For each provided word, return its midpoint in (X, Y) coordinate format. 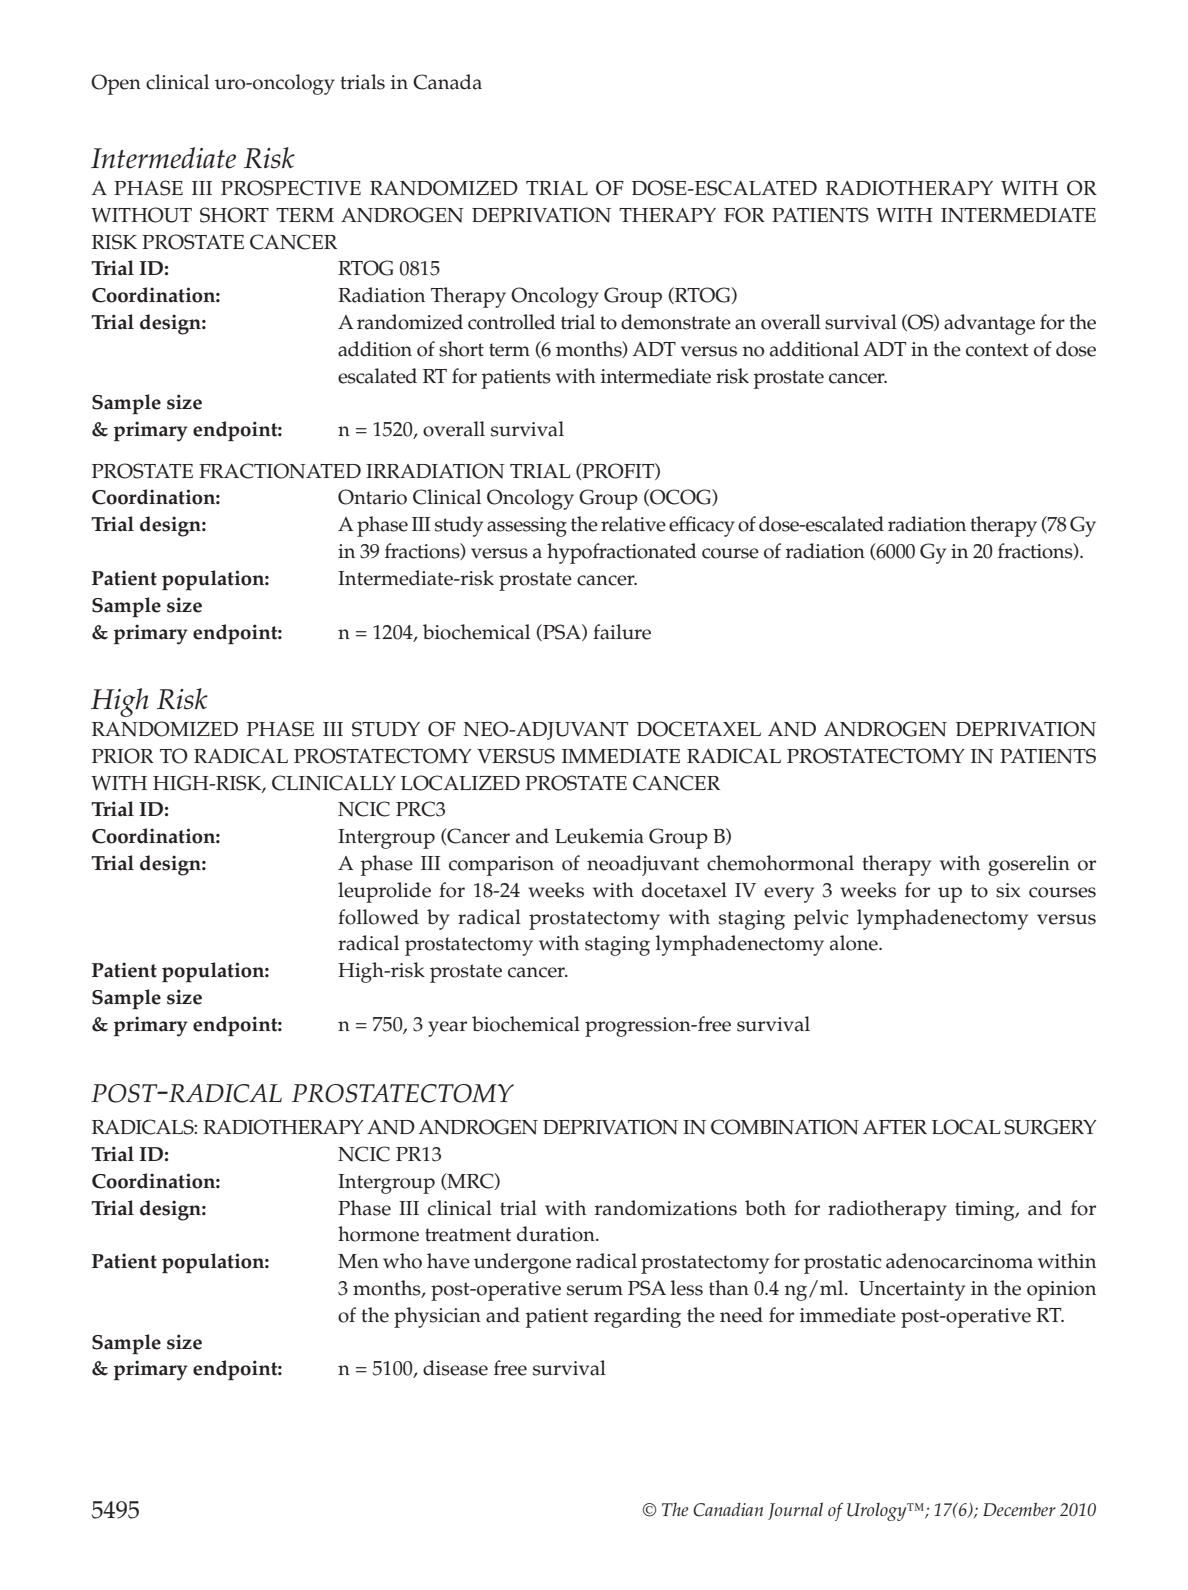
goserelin (1029, 865)
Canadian (728, 1510)
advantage (989, 324)
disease (455, 1368)
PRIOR (123, 756)
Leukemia (599, 836)
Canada (447, 82)
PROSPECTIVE (291, 188)
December (1019, 1509)
